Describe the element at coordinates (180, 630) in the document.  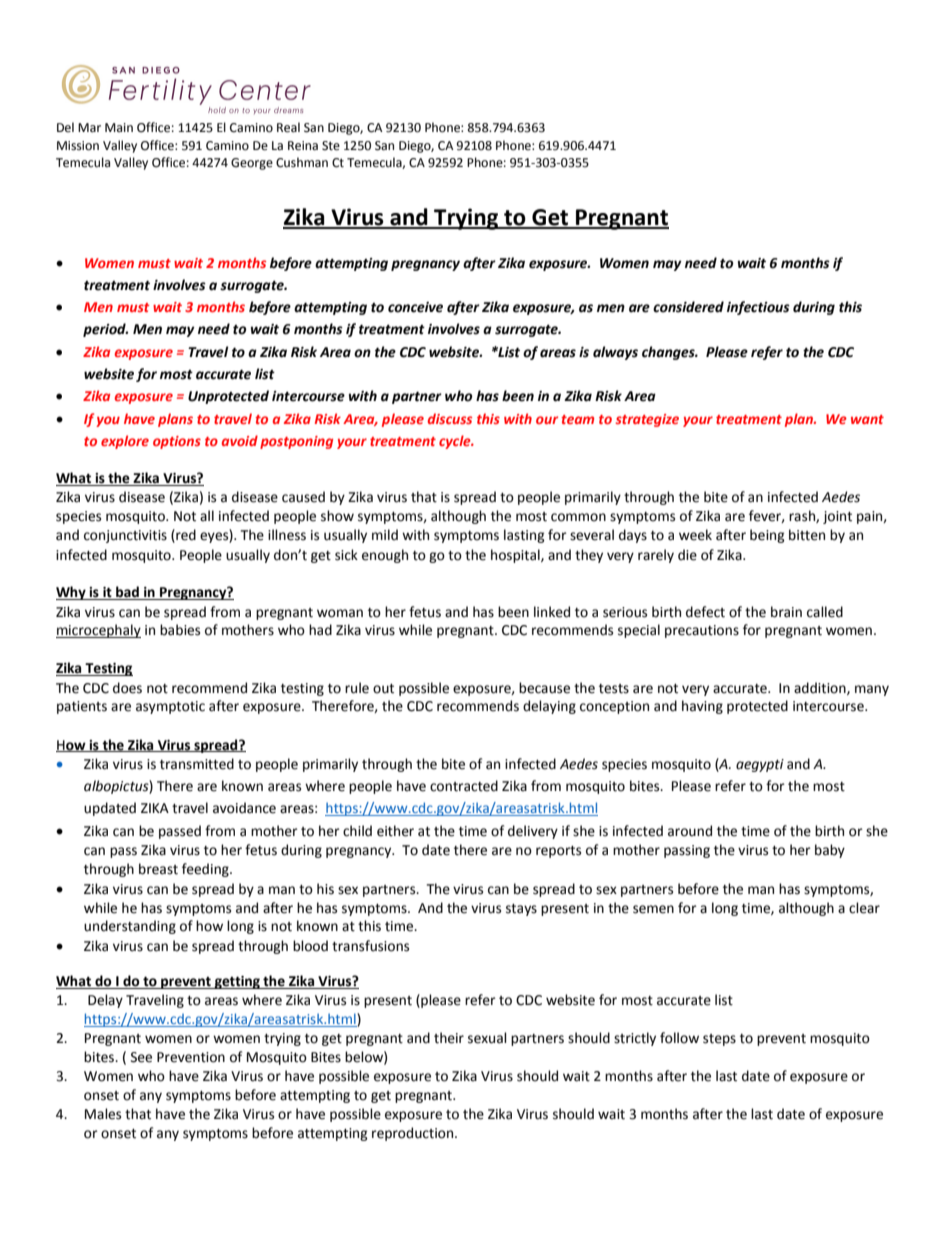
I see `babies` at that location.
